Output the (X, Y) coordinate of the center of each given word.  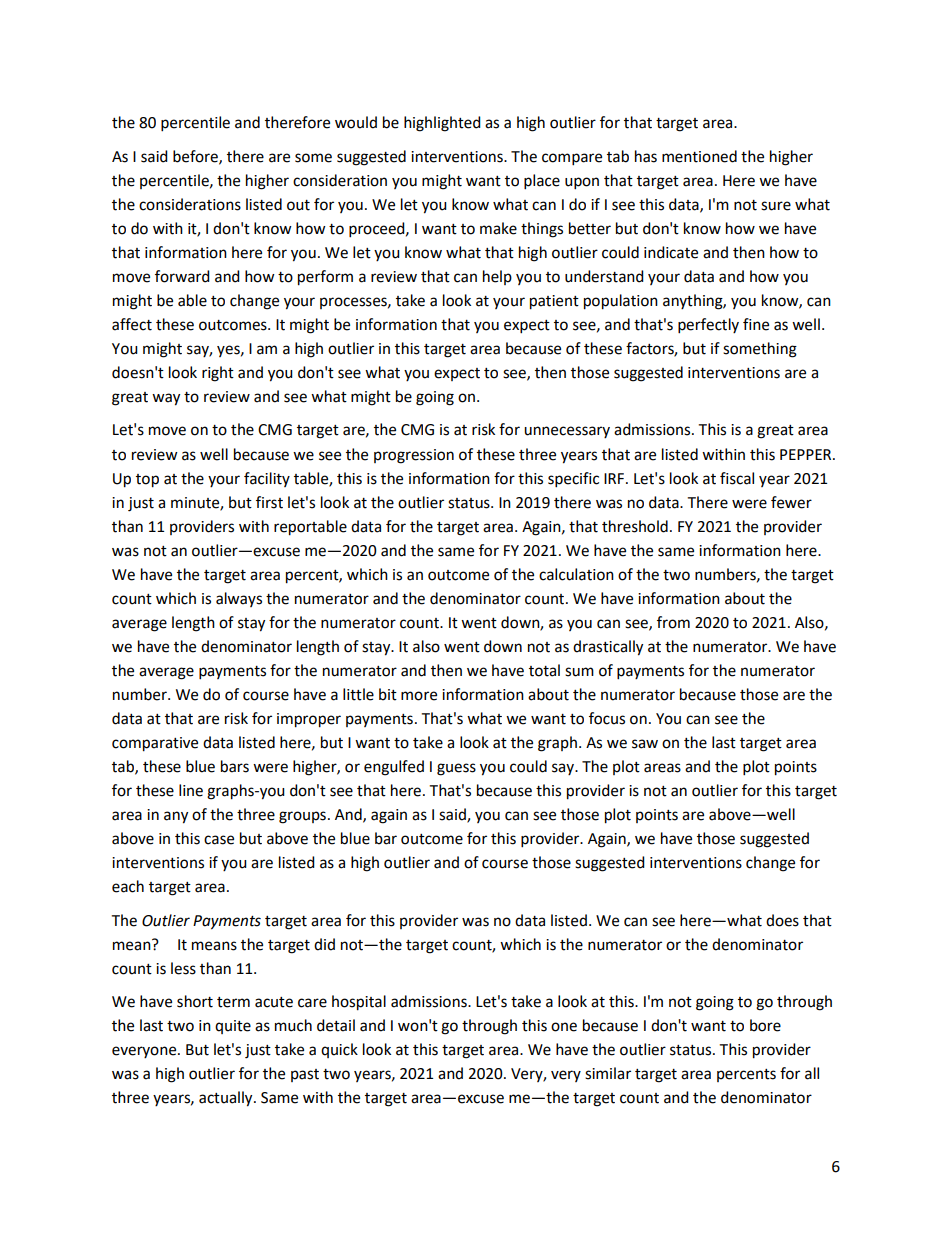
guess (456, 769)
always (239, 599)
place (542, 182)
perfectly (708, 326)
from (673, 622)
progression (414, 456)
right (218, 374)
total (544, 670)
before (196, 157)
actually (227, 1099)
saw (645, 744)
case (219, 840)
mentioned (699, 156)
